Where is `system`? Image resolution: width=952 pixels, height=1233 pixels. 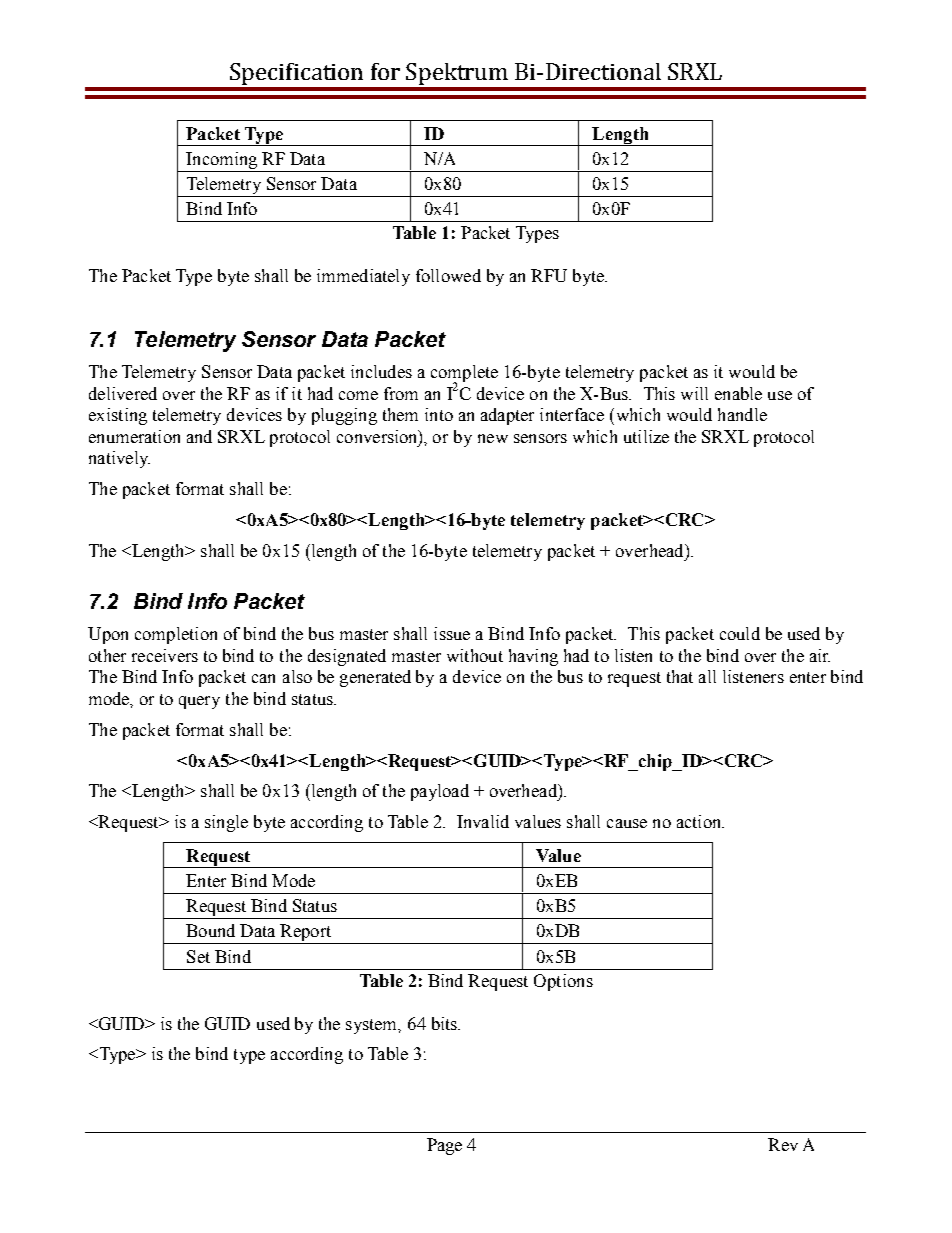 system is located at coordinates (373, 1026).
